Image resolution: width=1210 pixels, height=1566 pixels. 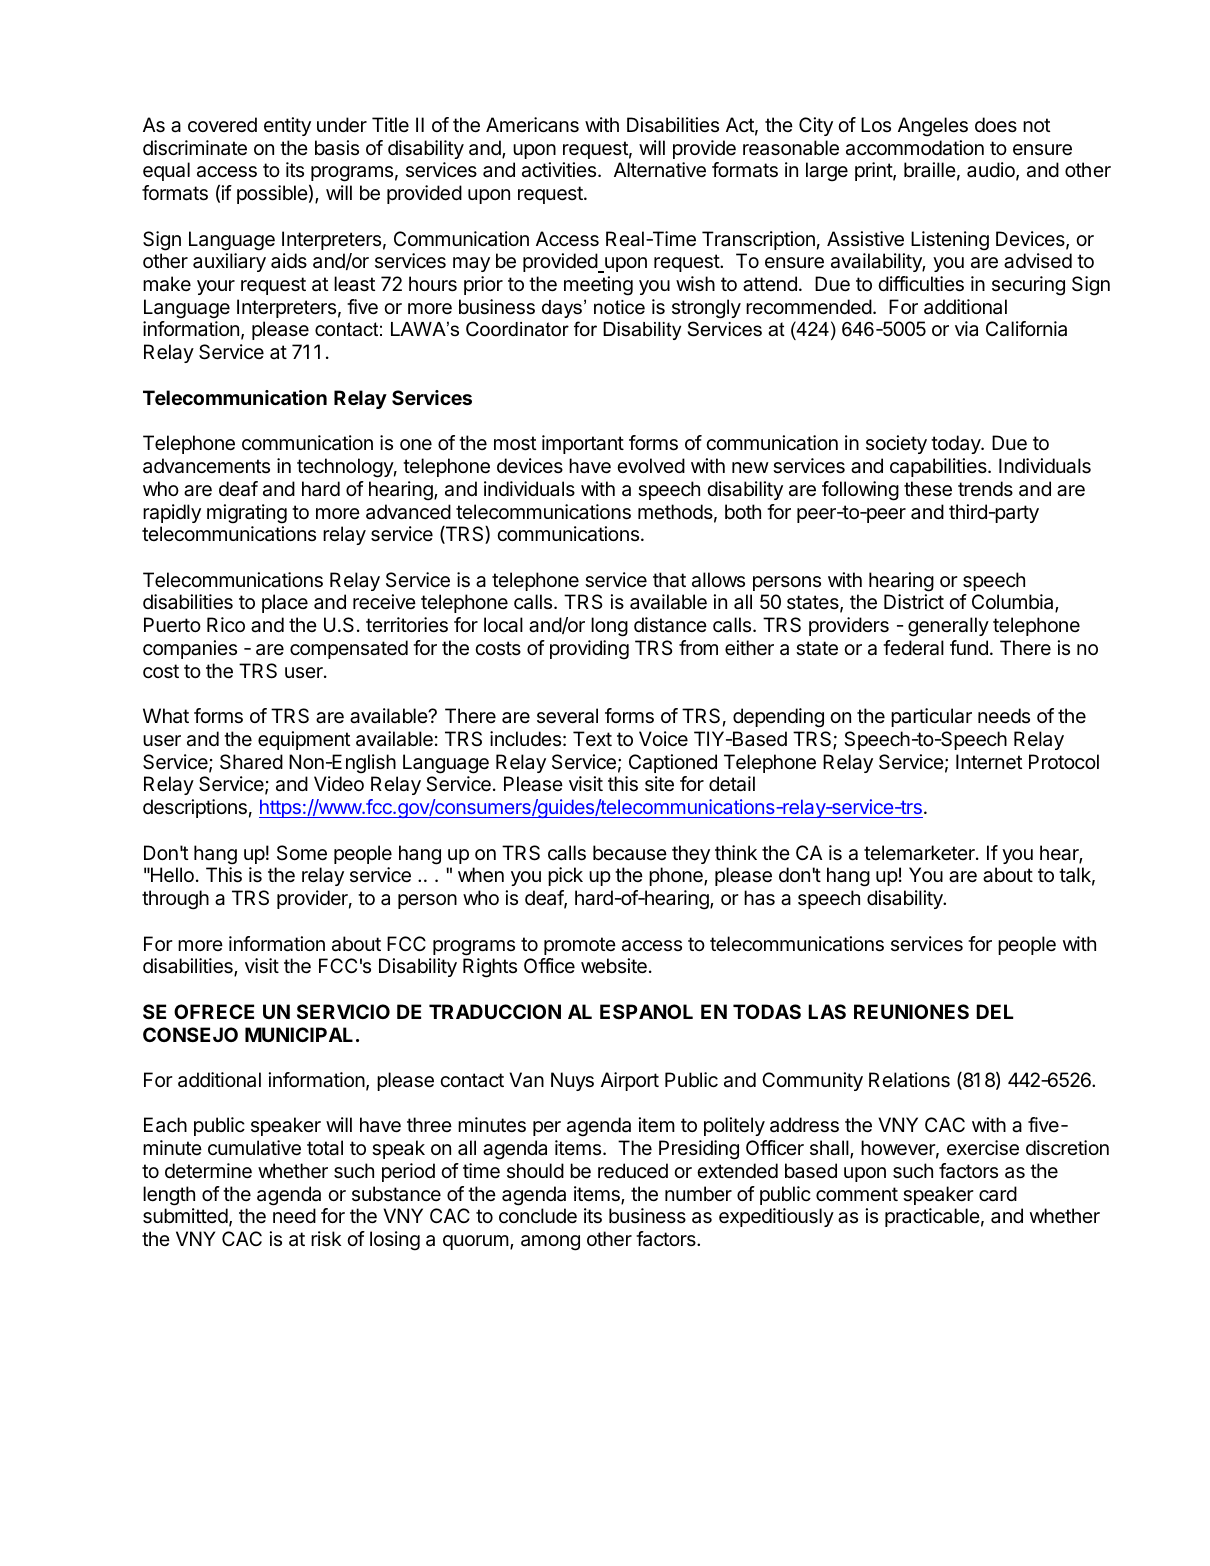 What do you see at coordinates (660, 170) in the screenshot?
I see `Alternative` at bounding box center [660, 170].
